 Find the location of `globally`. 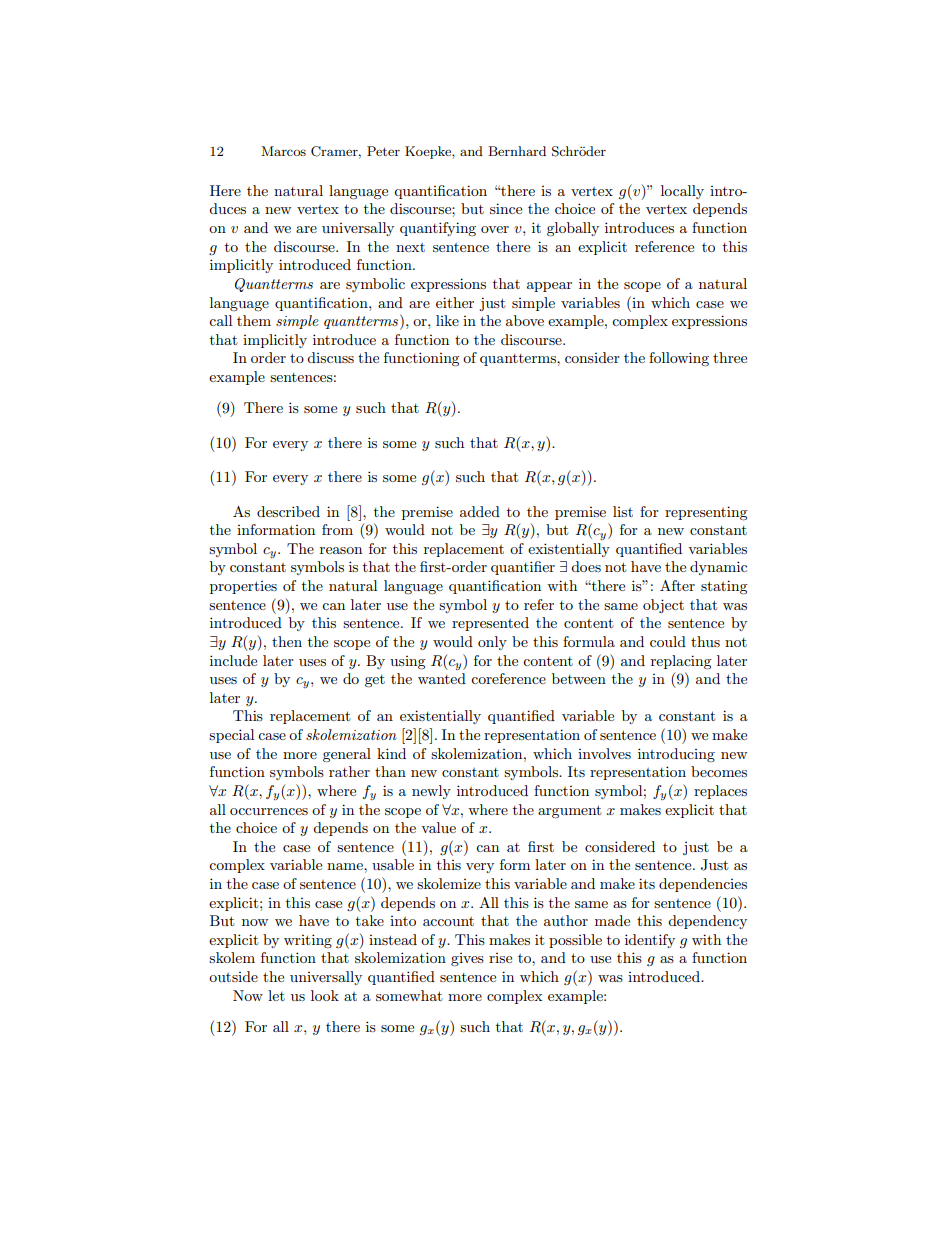

globally is located at coordinates (573, 229).
